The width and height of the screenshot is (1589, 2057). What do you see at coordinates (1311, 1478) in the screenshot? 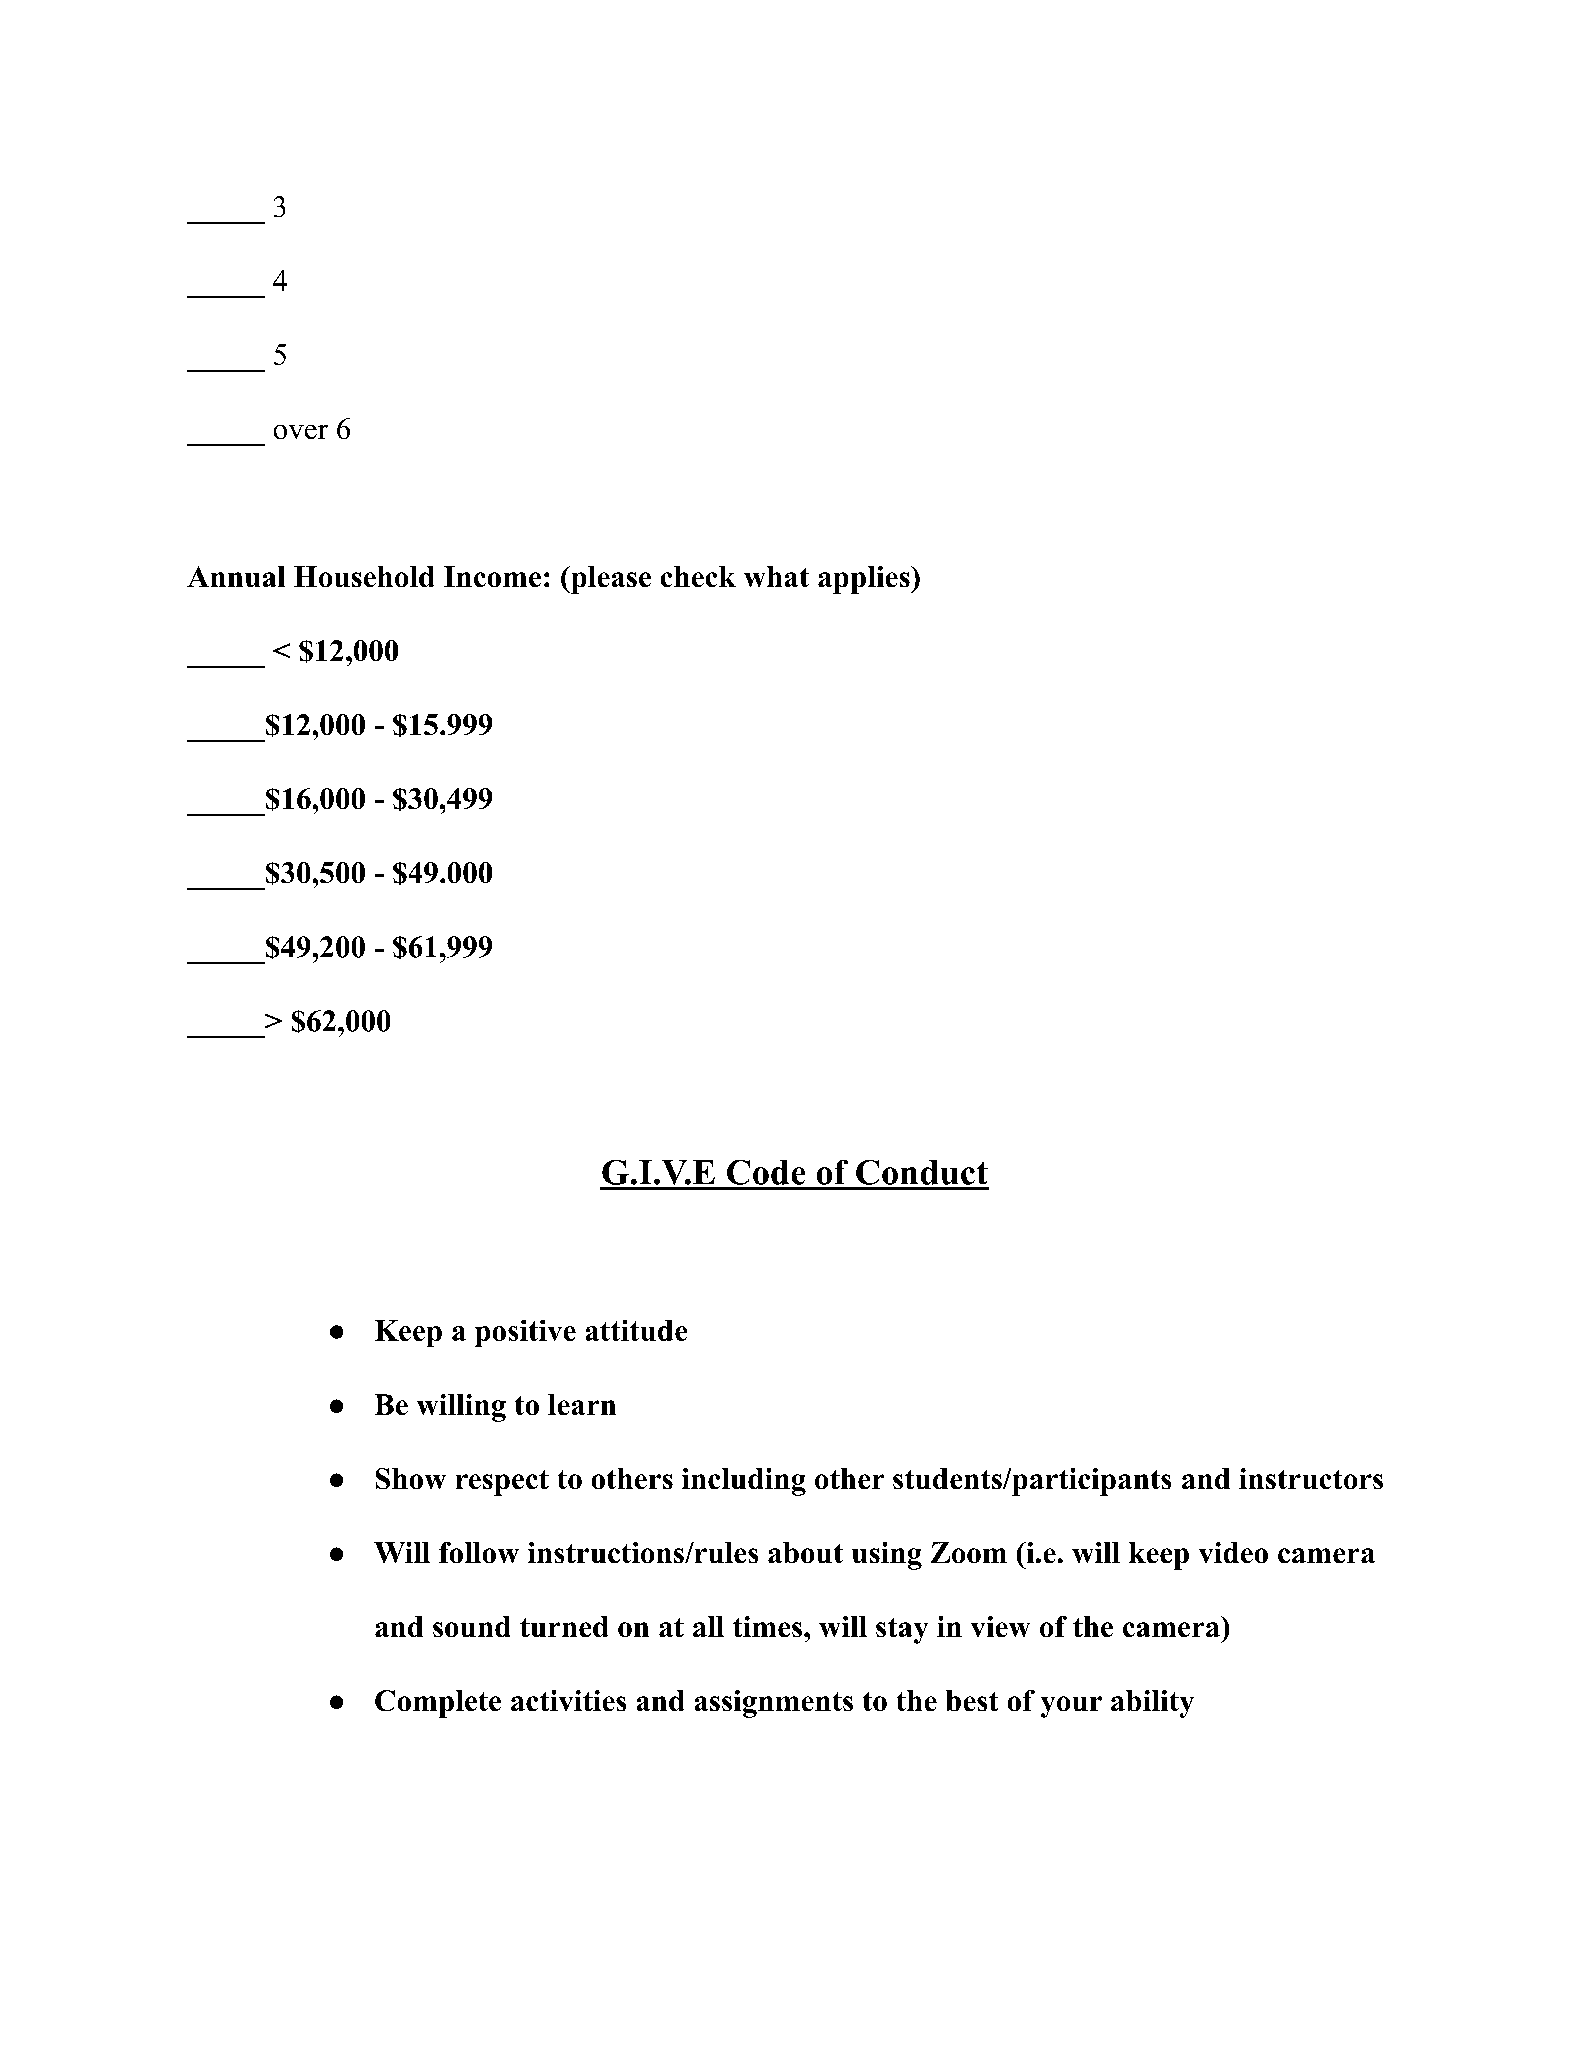
I see `instructors` at bounding box center [1311, 1478].
